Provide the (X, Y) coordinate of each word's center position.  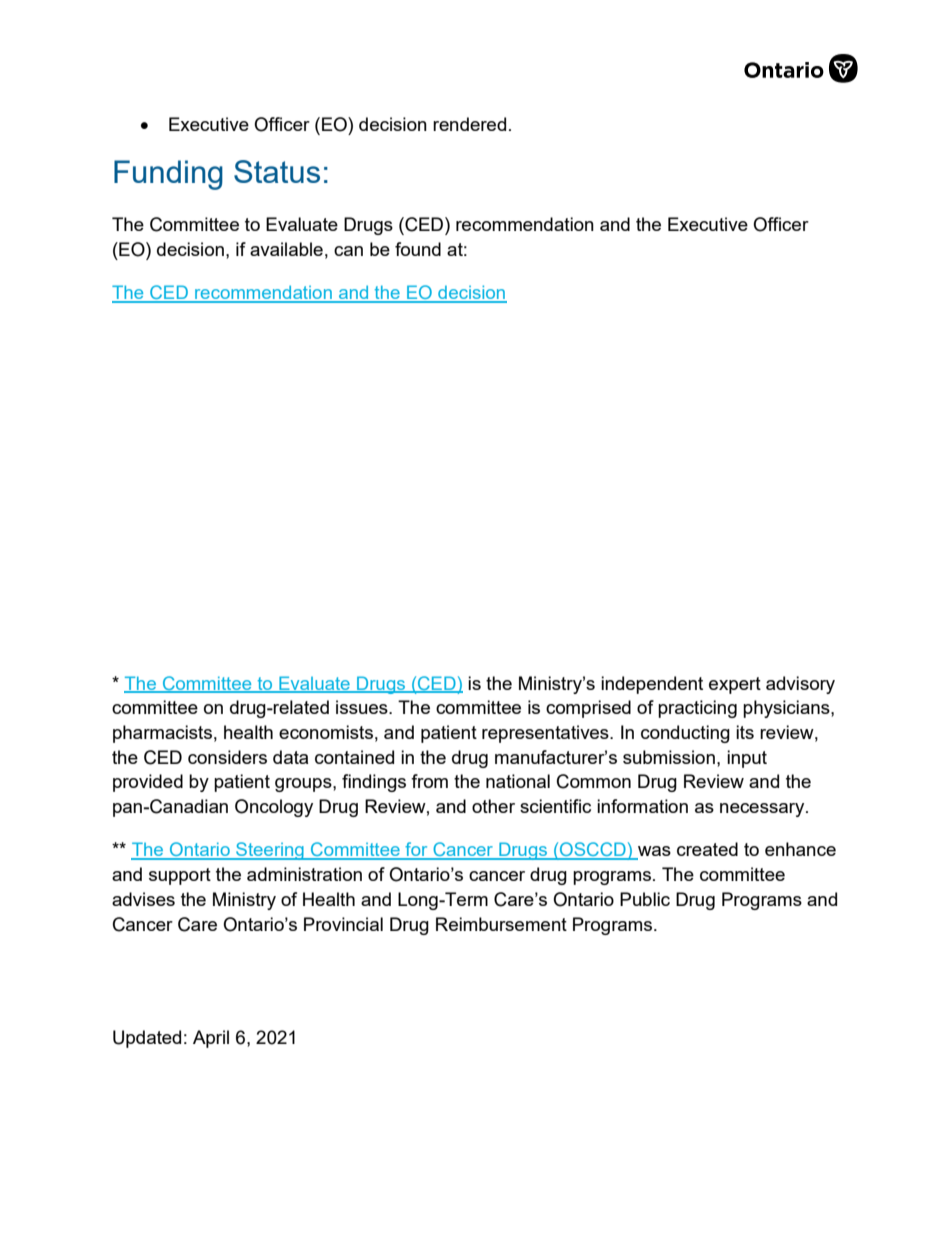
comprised (588, 709)
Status (277, 171)
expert (735, 685)
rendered (469, 124)
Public (645, 899)
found (418, 249)
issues (363, 707)
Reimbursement (501, 924)
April (211, 1039)
